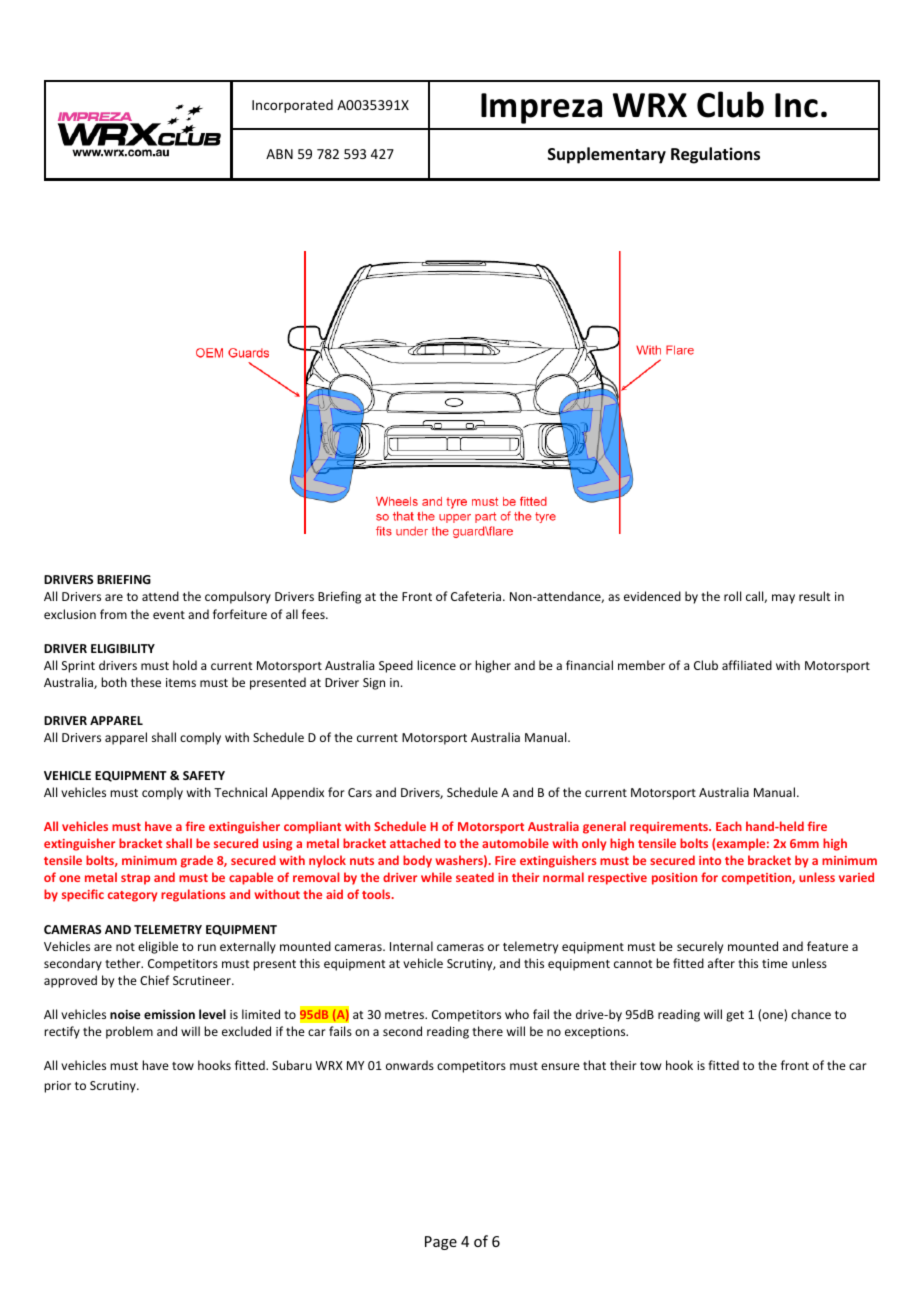  What do you see at coordinates (594, 1065) in the page?
I see `that` at bounding box center [594, 1065].
